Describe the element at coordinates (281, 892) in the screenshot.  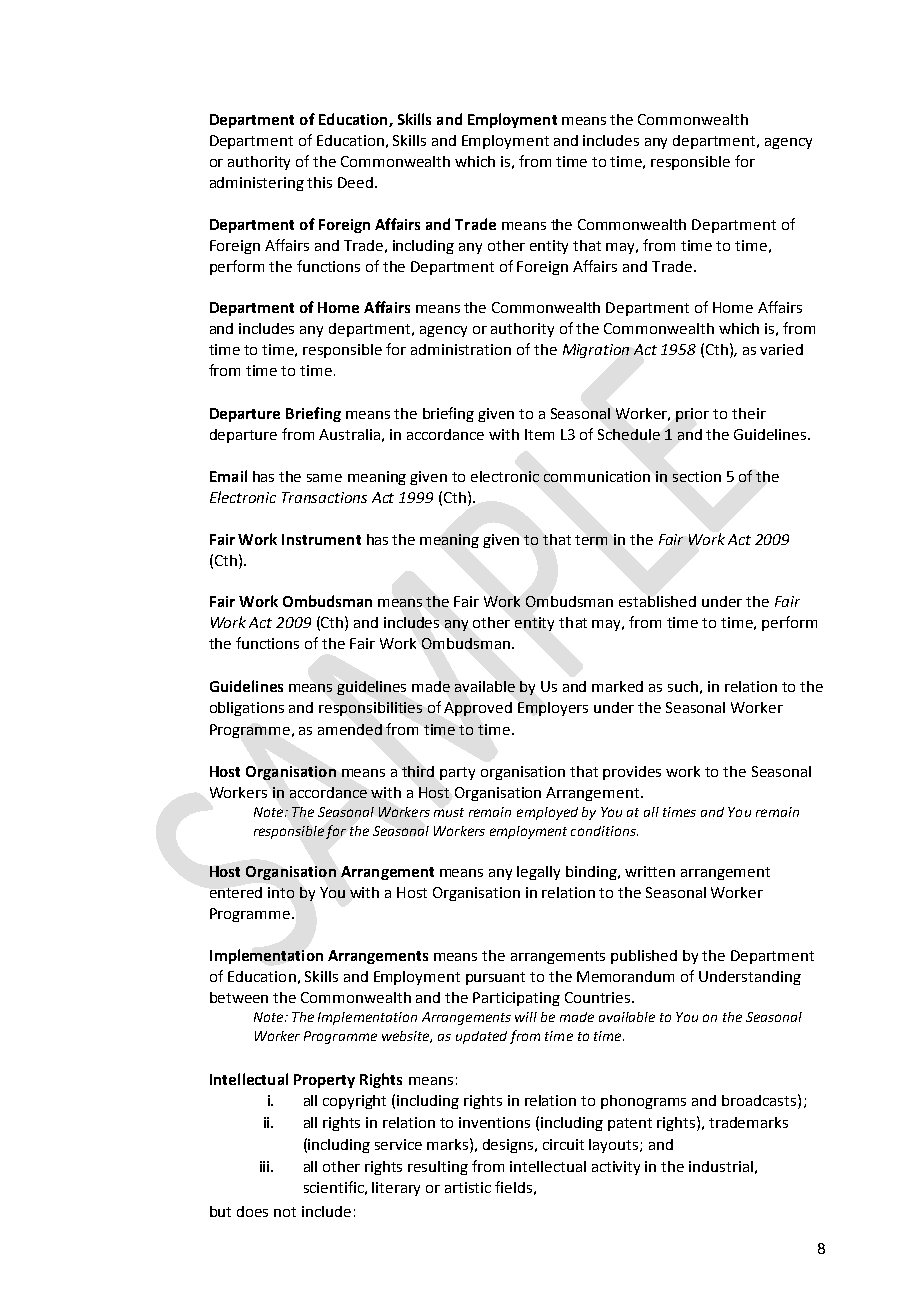
I see `into` at that location.
